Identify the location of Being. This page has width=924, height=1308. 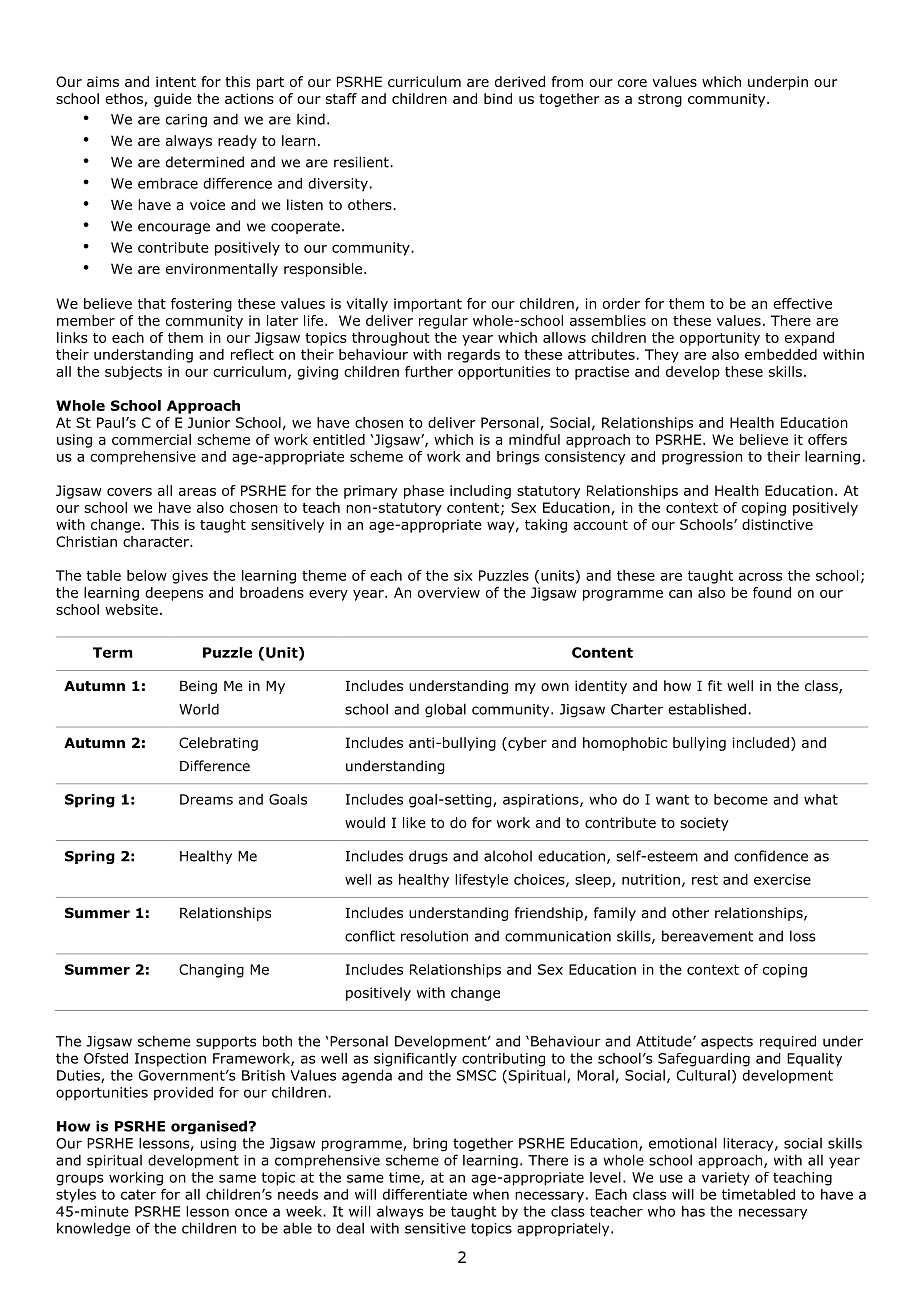
(198, 687).
